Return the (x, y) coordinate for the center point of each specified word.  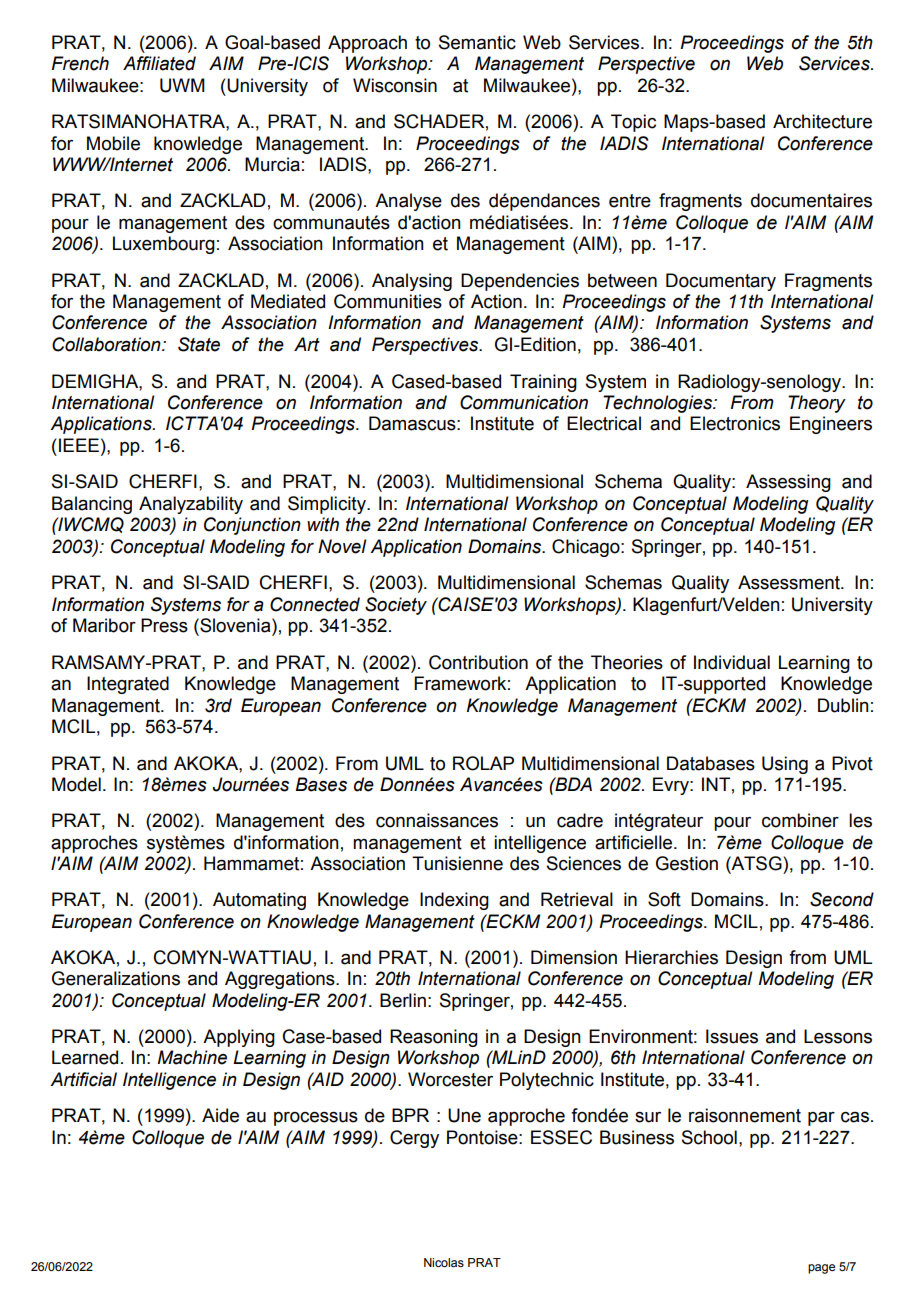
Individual (732, 662)
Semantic (477, 42)
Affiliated (159, 63)
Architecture (822, 121)
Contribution (478, 662)
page (821, 1269)
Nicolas (444, 1262)
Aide (220, 1115)
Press (164, 625)
